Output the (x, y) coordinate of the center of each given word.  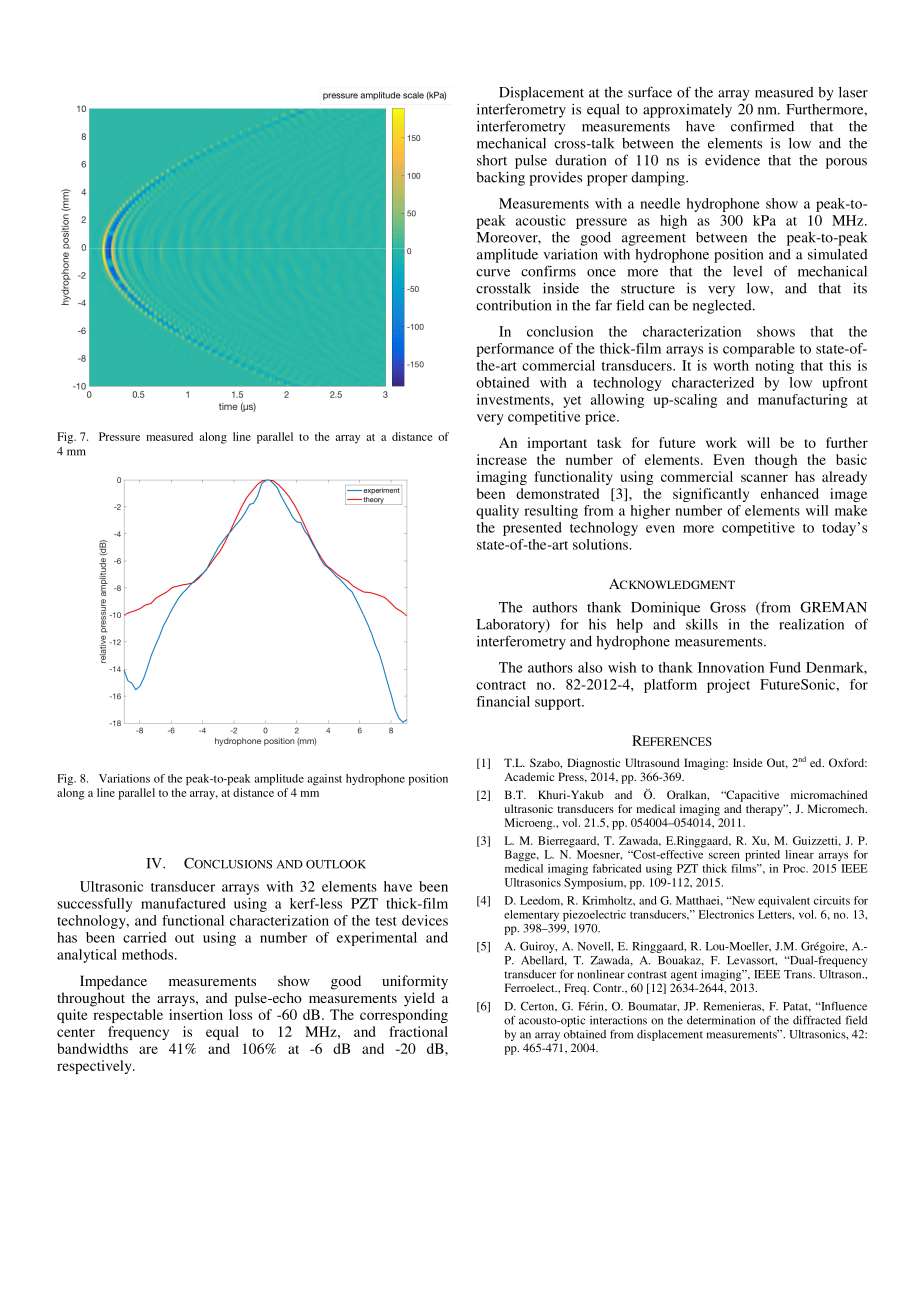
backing (500, 178)
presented (532, 529)
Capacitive (751, 796)
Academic (529, 776)
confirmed (762, 126)
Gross (728, 607)
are (148, 1050)
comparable (759, 350)
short (492, 160)
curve (493, 273)
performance (515, 350)
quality (497, 512)
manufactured (183, 903)
